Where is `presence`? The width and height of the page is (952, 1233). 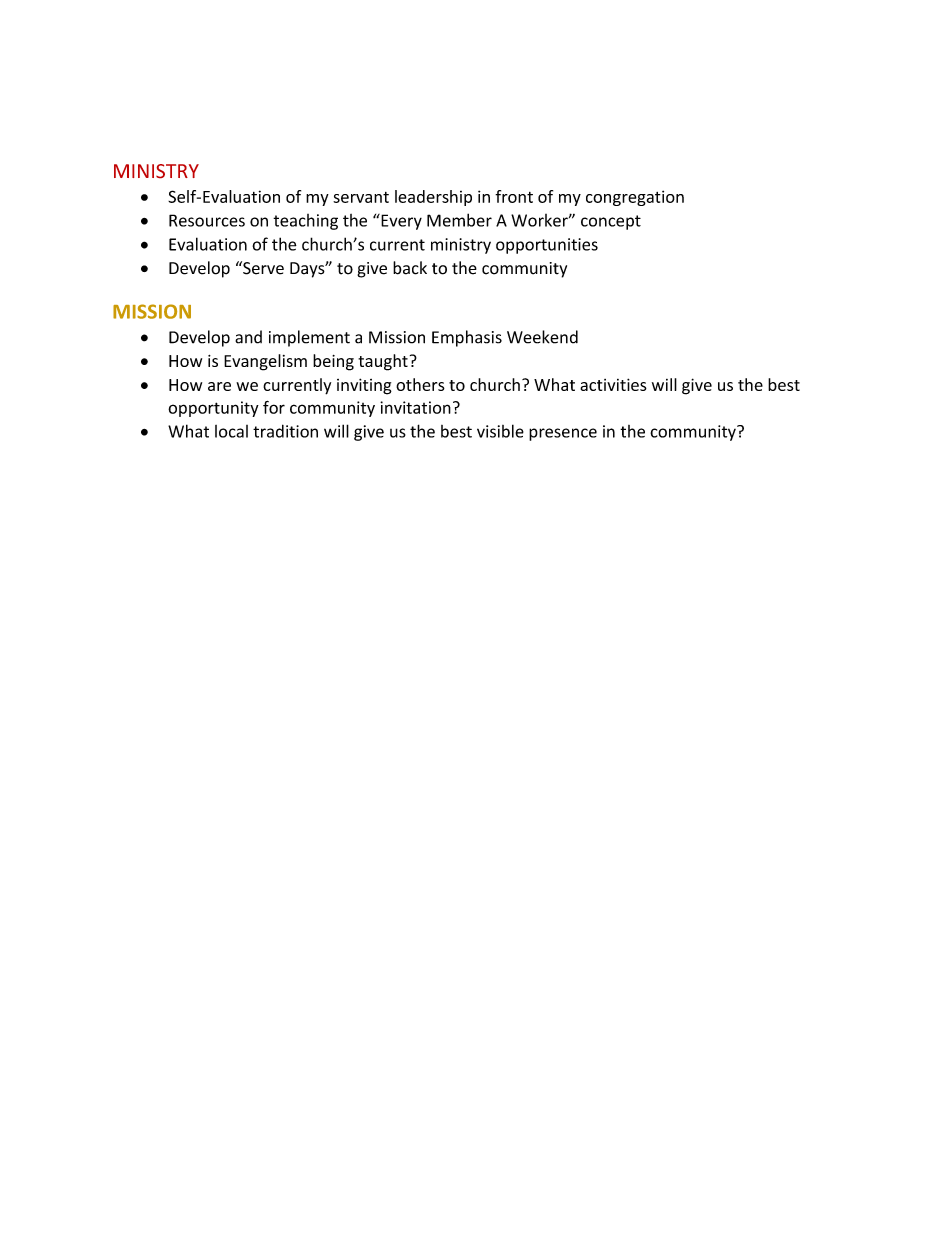
presence is located at coordinates (563, 434).
